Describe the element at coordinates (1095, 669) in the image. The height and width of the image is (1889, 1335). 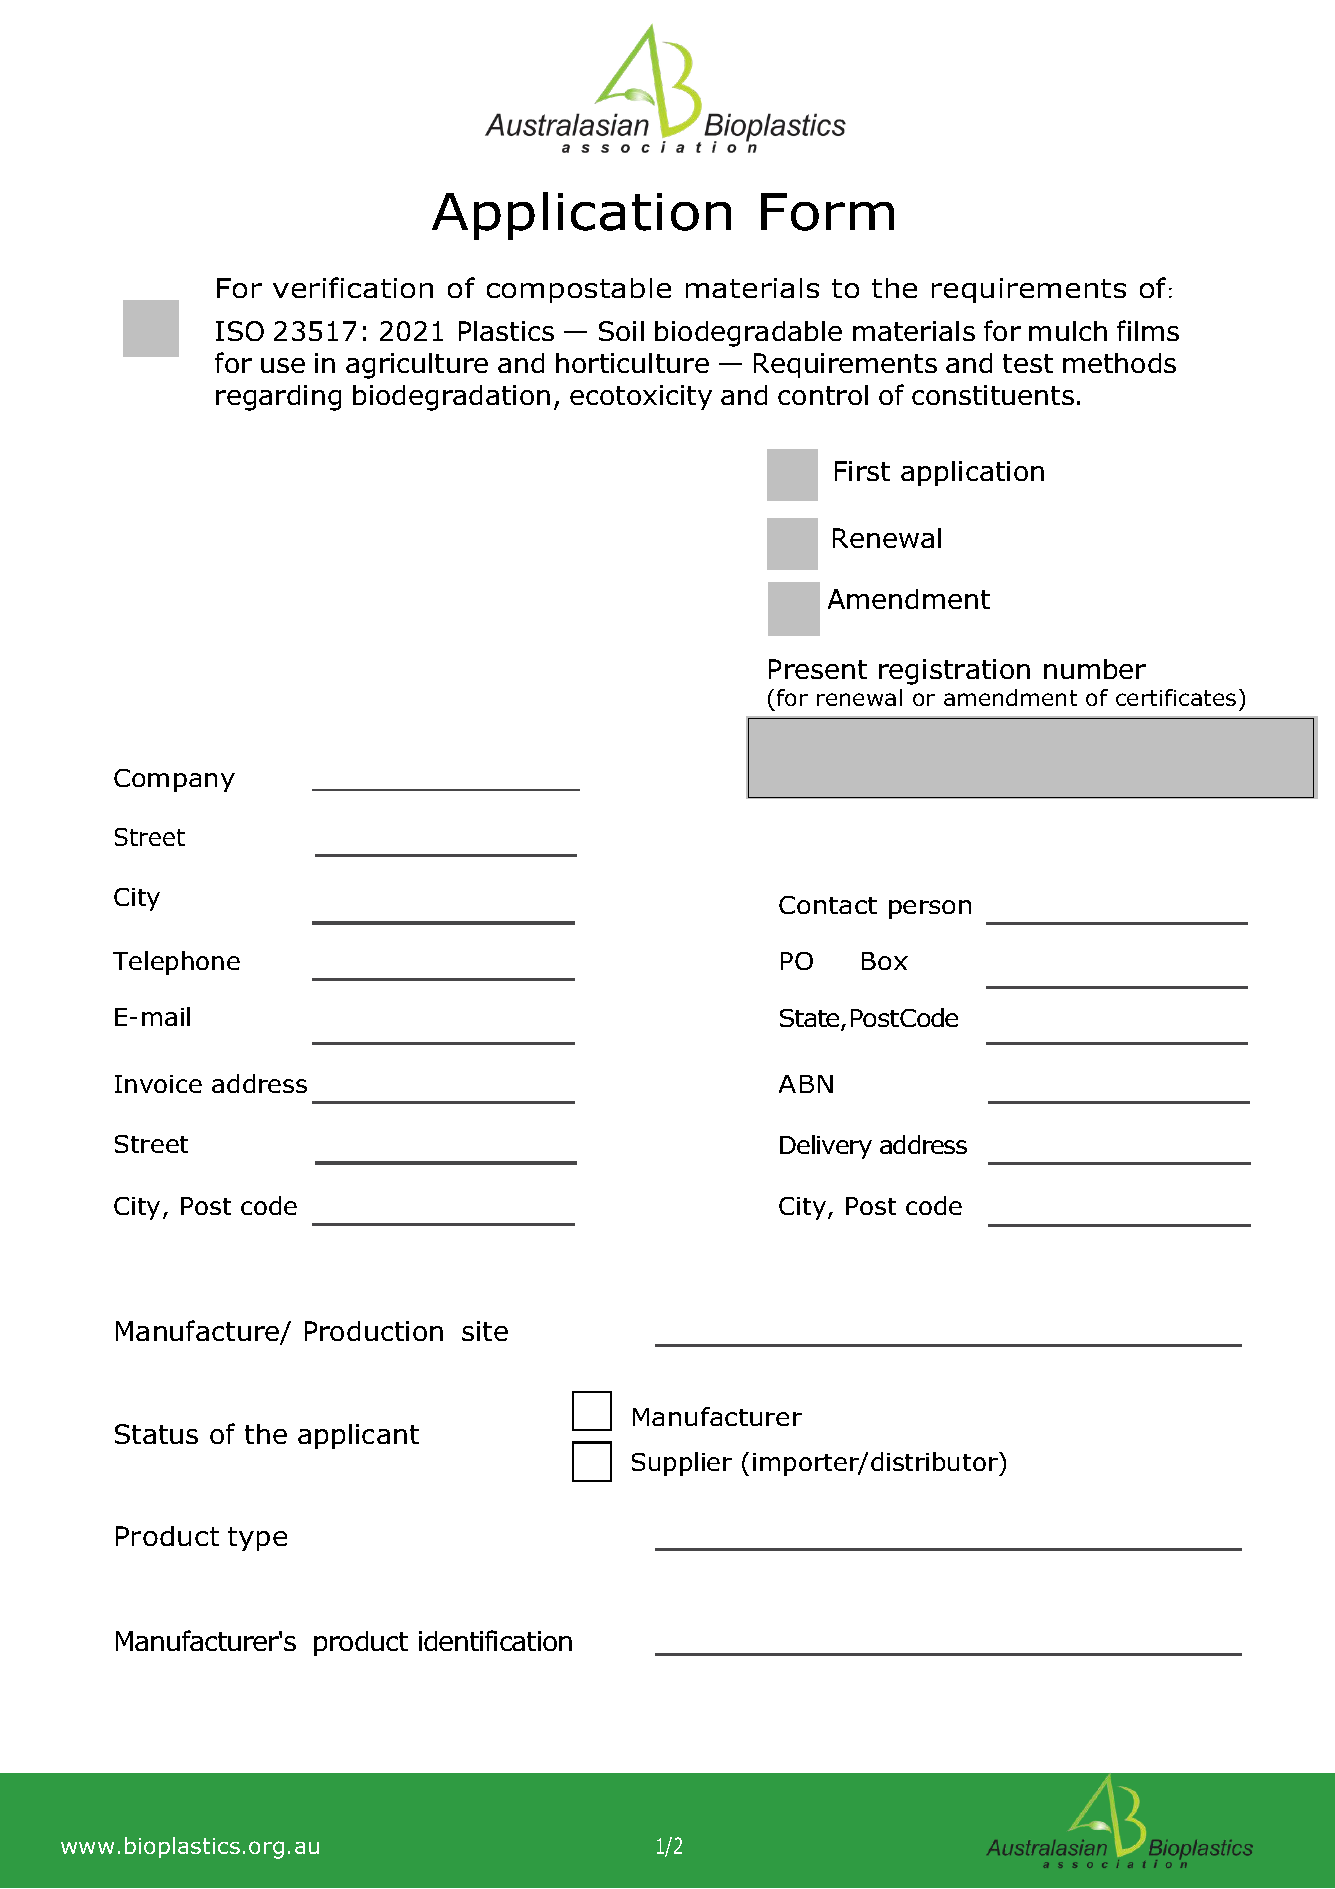
I see `number` at that location.
